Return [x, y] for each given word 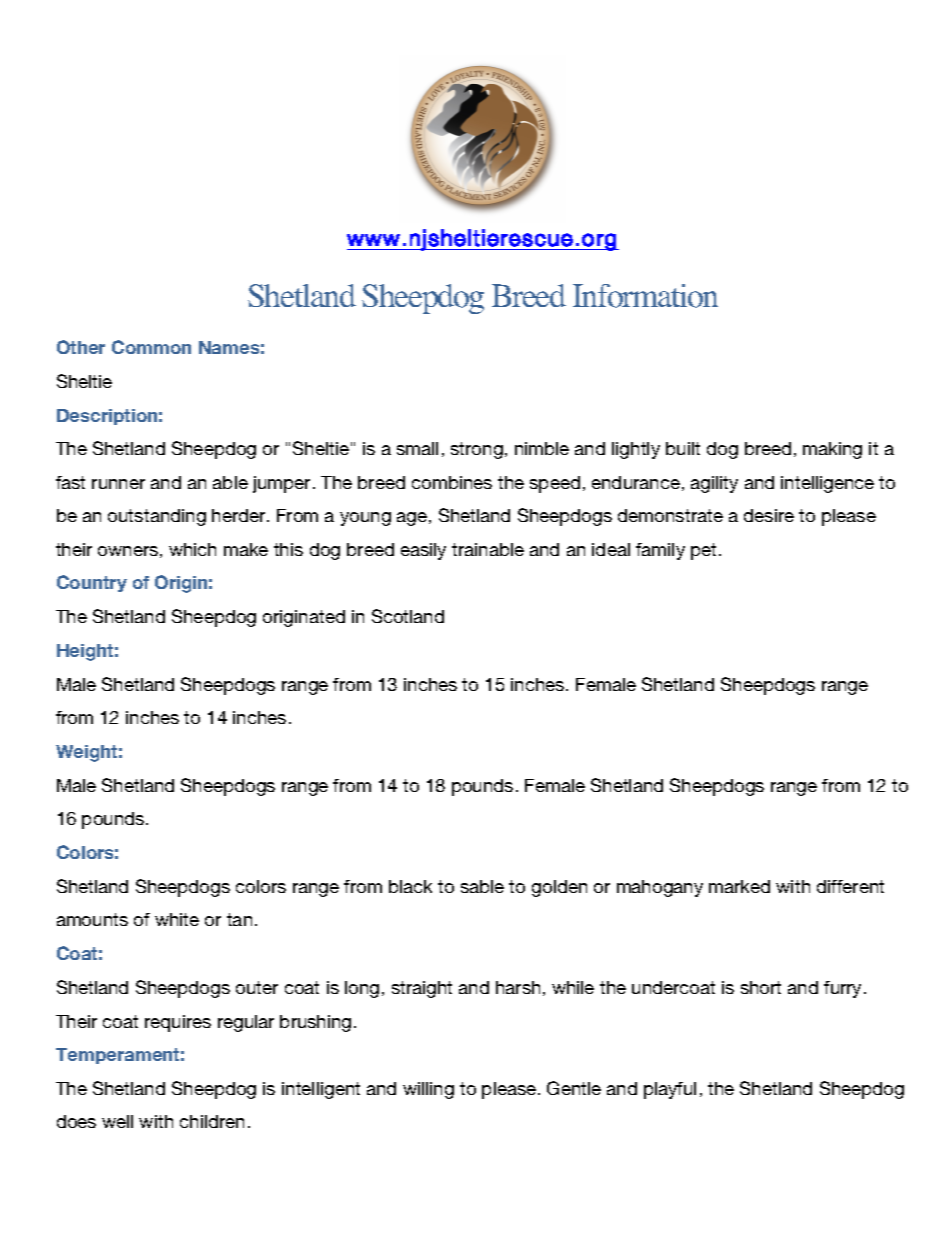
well [117, 1121]
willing [428, 1090]
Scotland [408, 616]
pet [705, 551]
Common [151, 347]
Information [645, 296]
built [683, 448]
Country [92, 583]
